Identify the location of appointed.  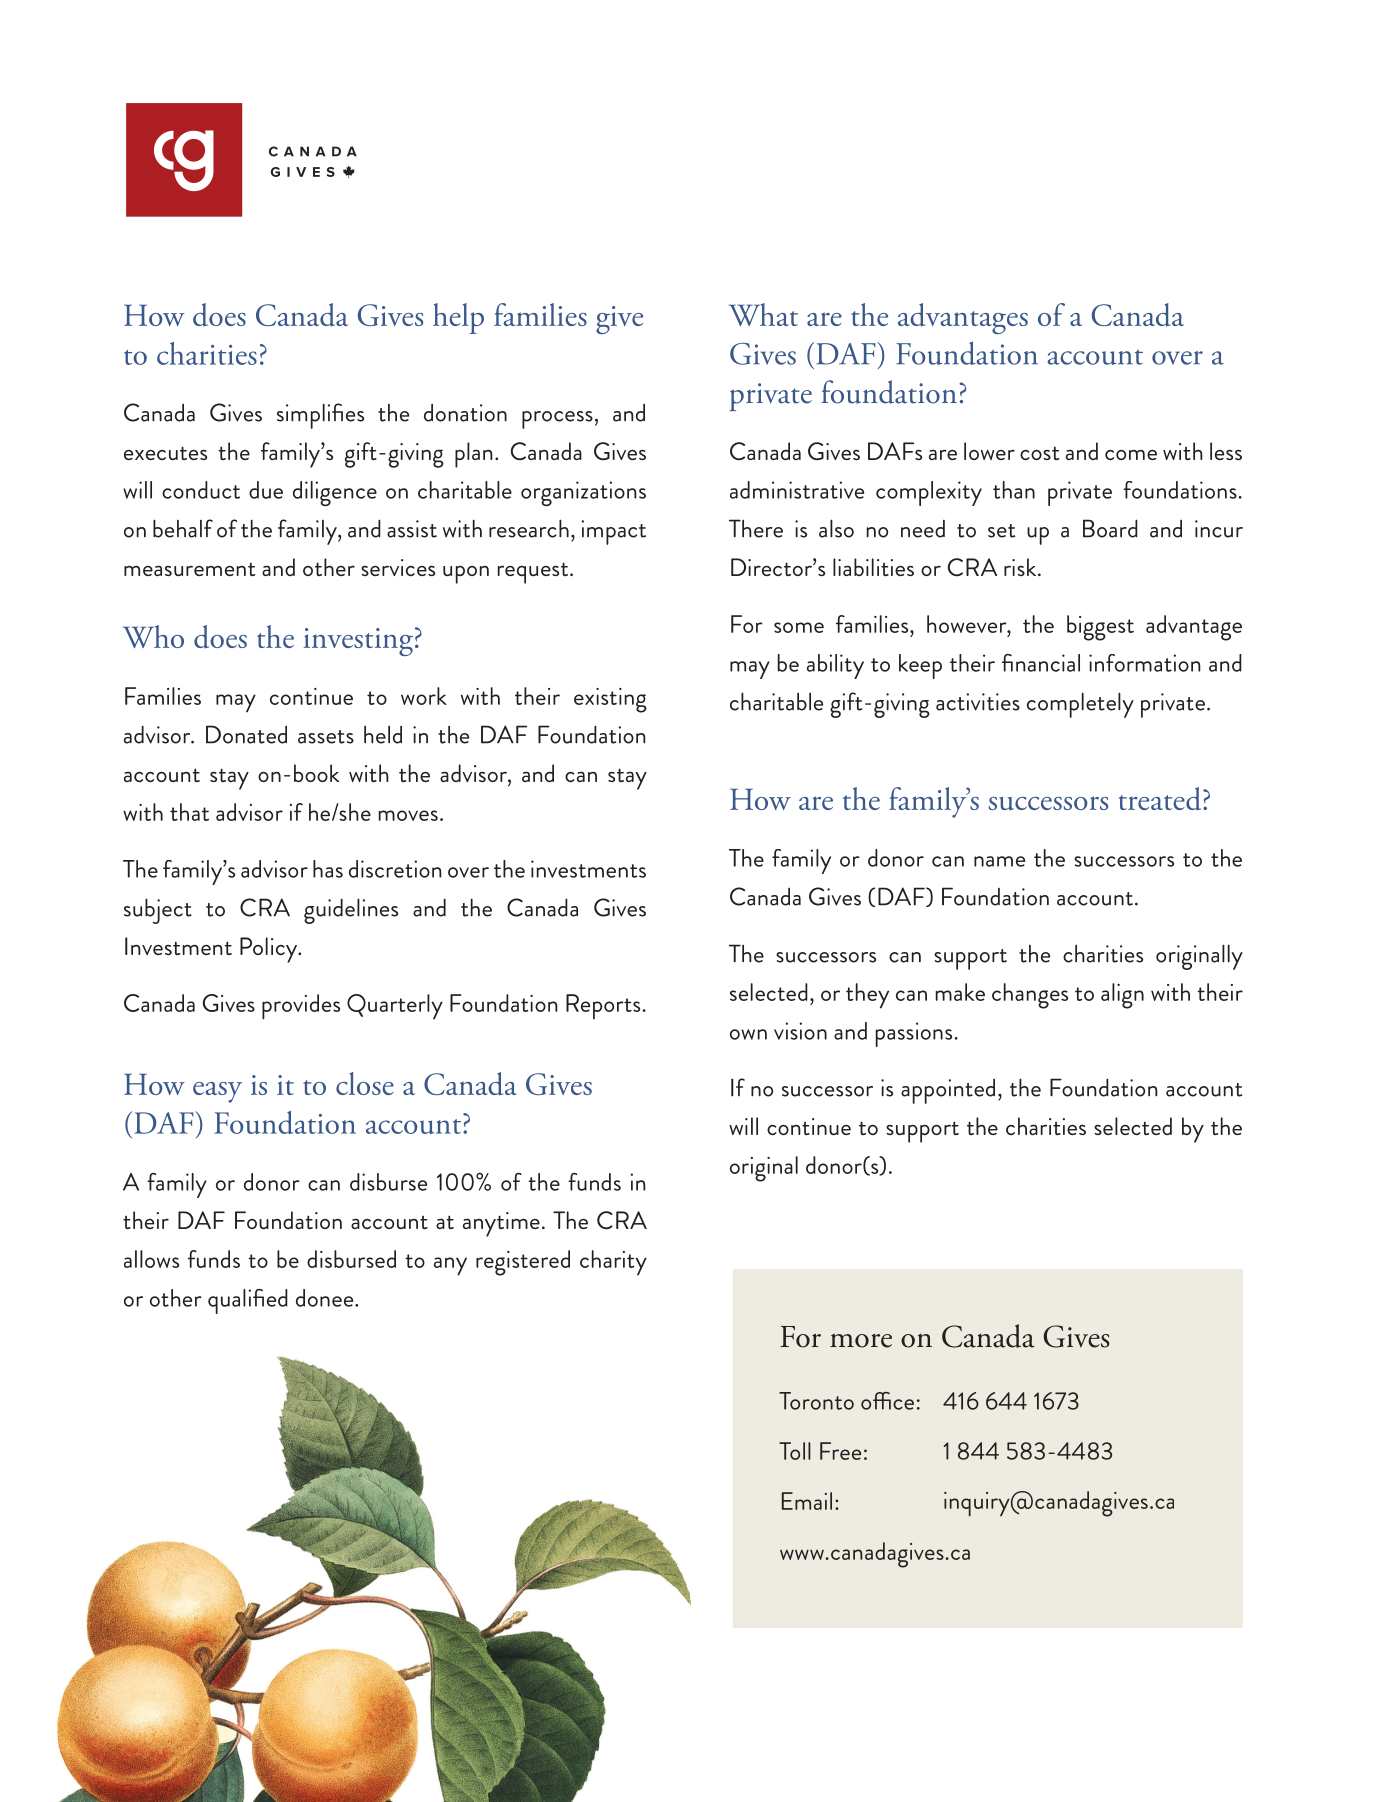
(948, 1091).
